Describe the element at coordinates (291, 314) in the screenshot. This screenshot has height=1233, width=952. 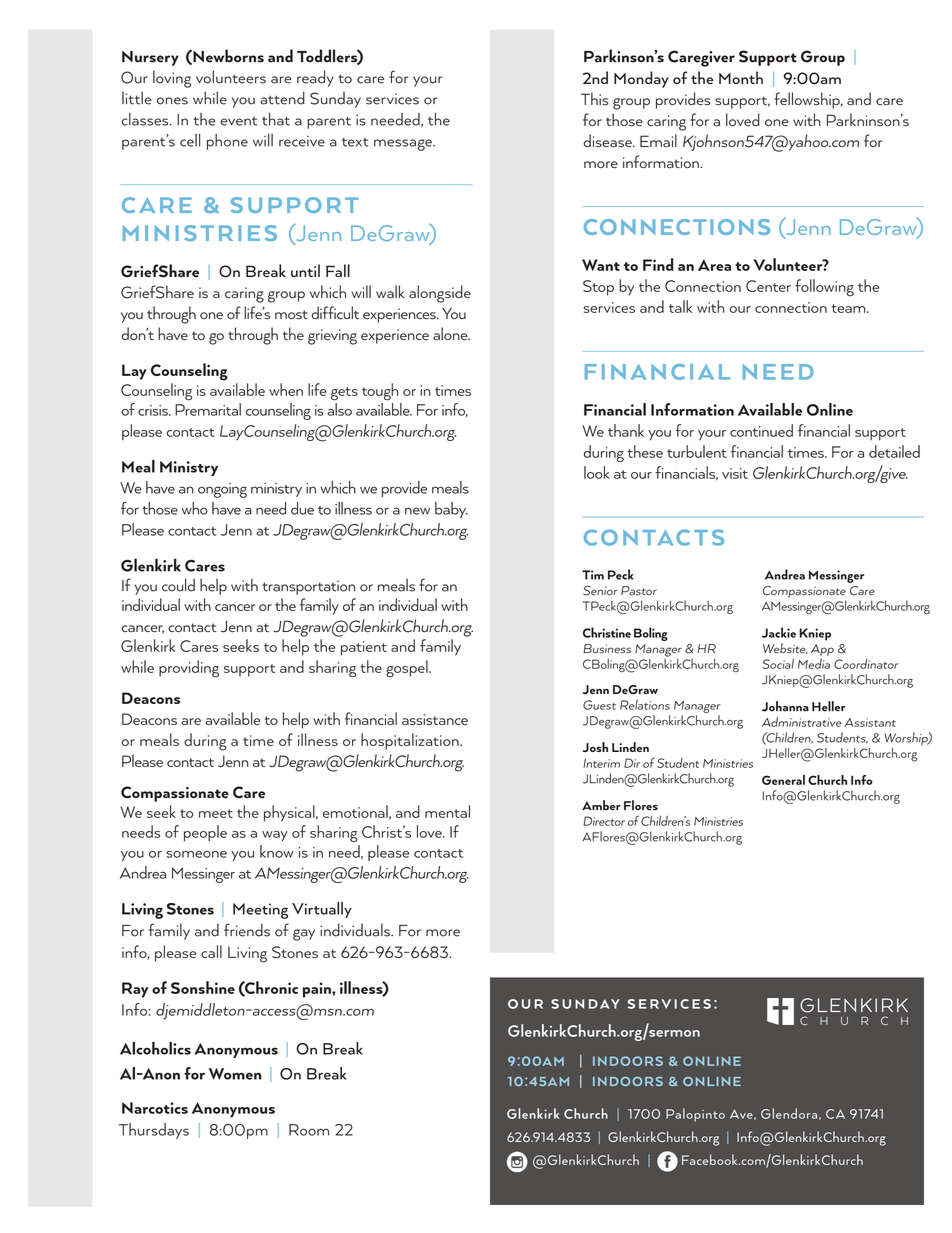
I see `most` at that location.
